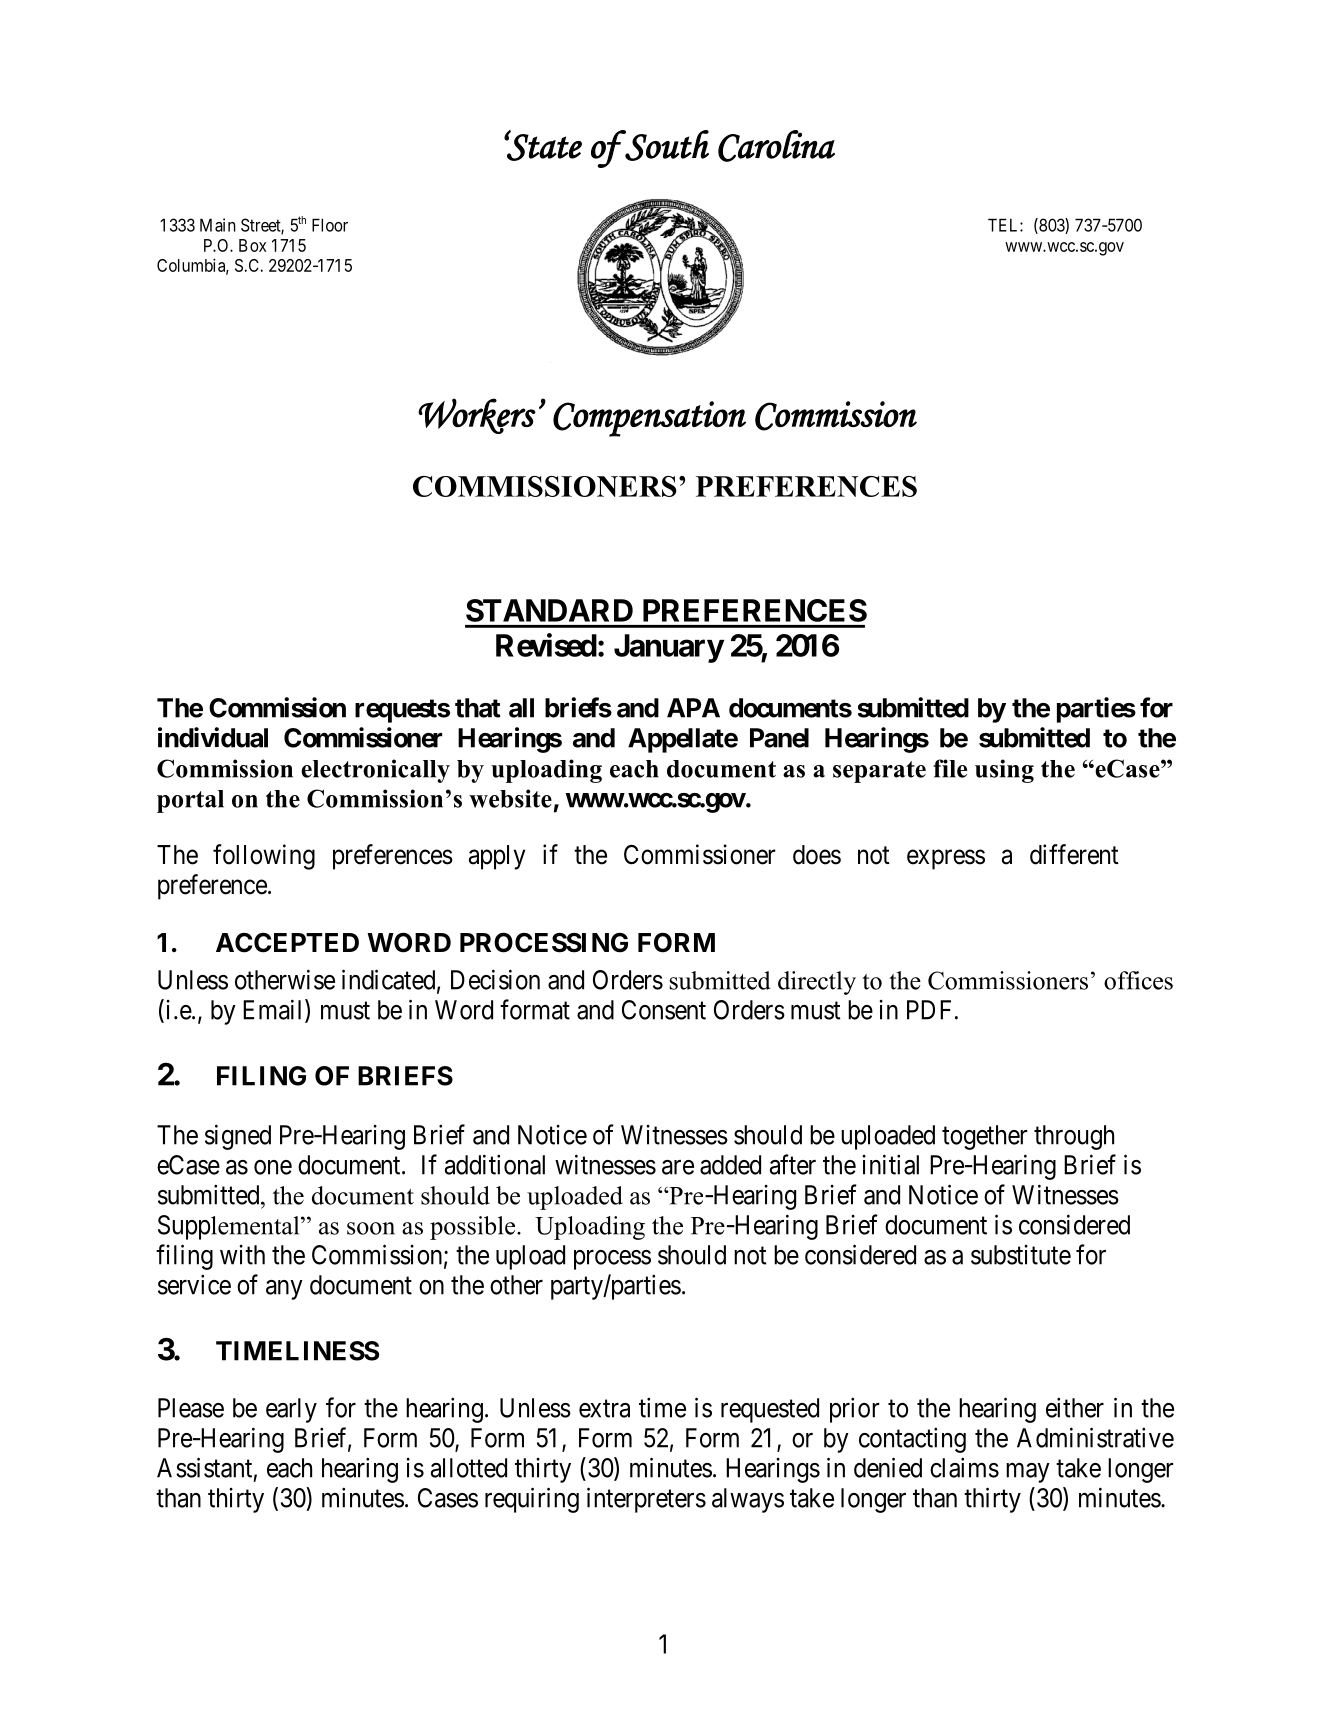 The image size is (1330, 1721). Describe the element at coordinates (264, 857) in the screenshot. I see `following` at that location.
